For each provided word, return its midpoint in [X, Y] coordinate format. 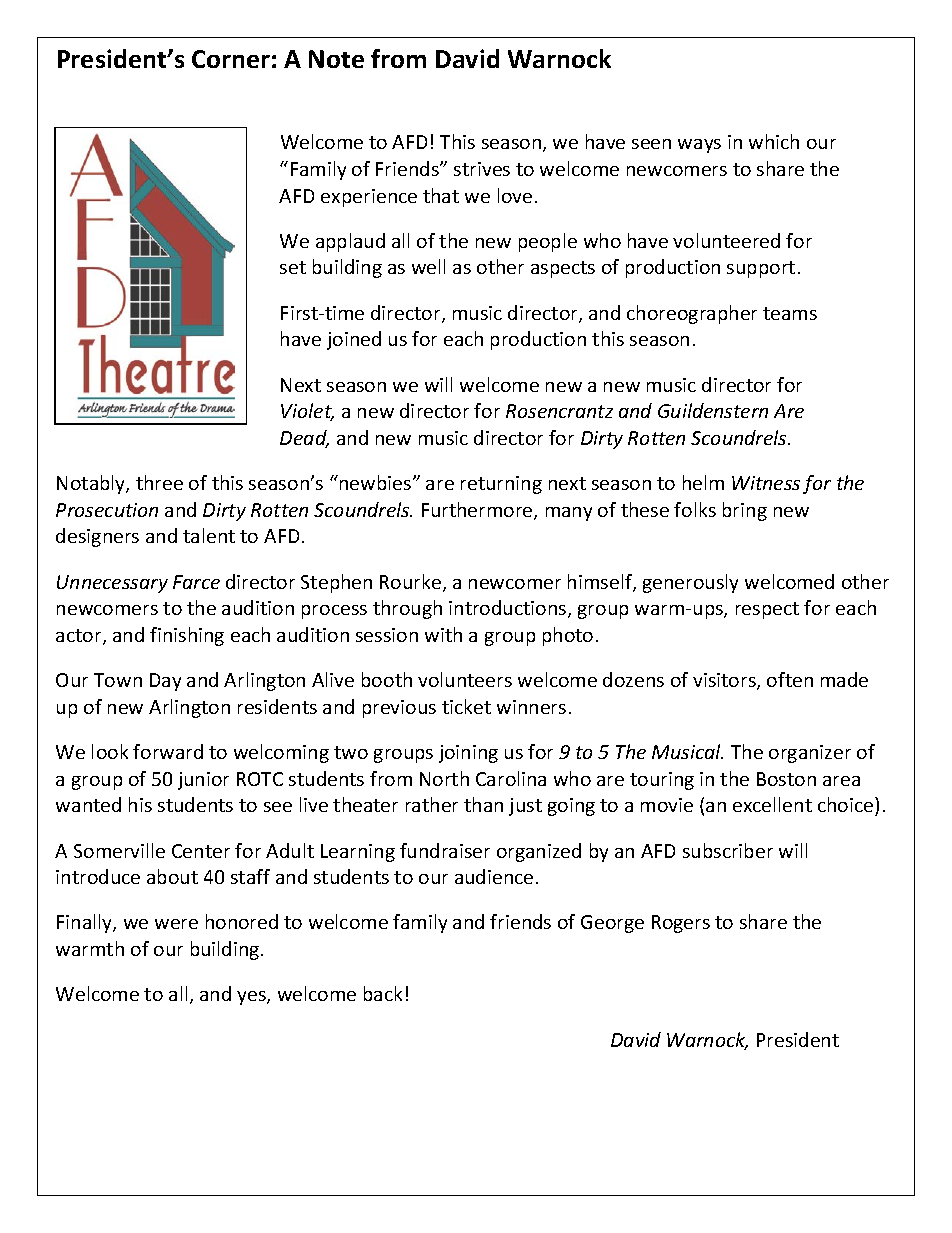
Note [336, 59]
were [176, 924]
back [383, 993]
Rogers [681, 924]
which [774, 141]
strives [482, 169]
